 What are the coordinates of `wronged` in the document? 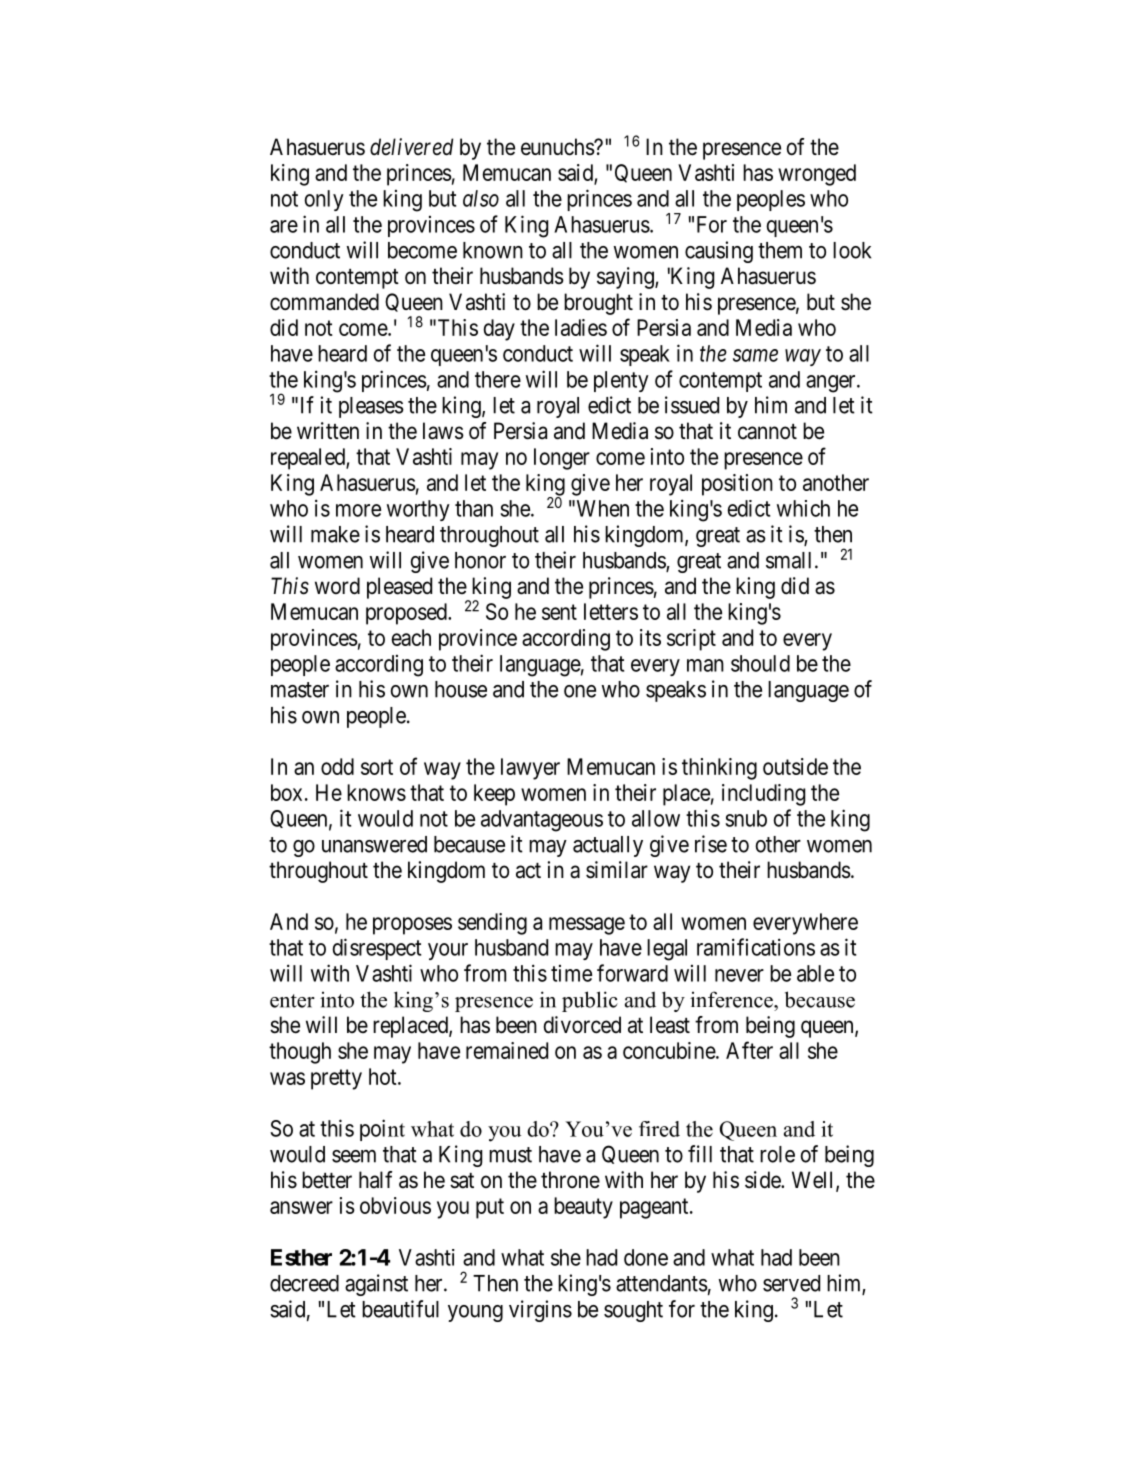 It's located at (817, 175).
